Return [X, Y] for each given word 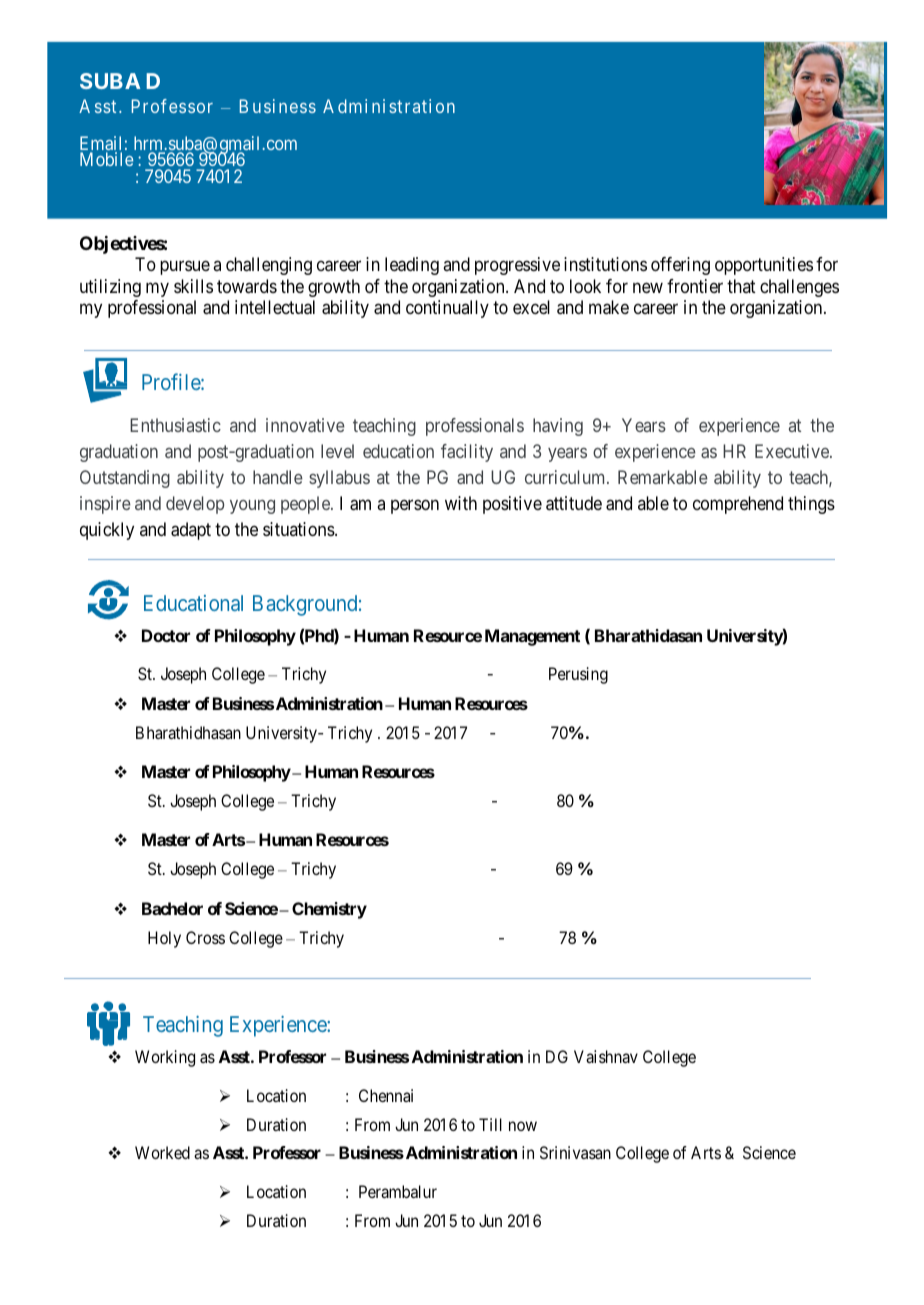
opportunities [764, 266]
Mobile [106, 159]
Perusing [578, 675]
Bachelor [172, 908]
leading [412, 266]
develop [195, 505]
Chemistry [329, 910]
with [461, 503]
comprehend [738, 505]
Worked [162, 1152]
